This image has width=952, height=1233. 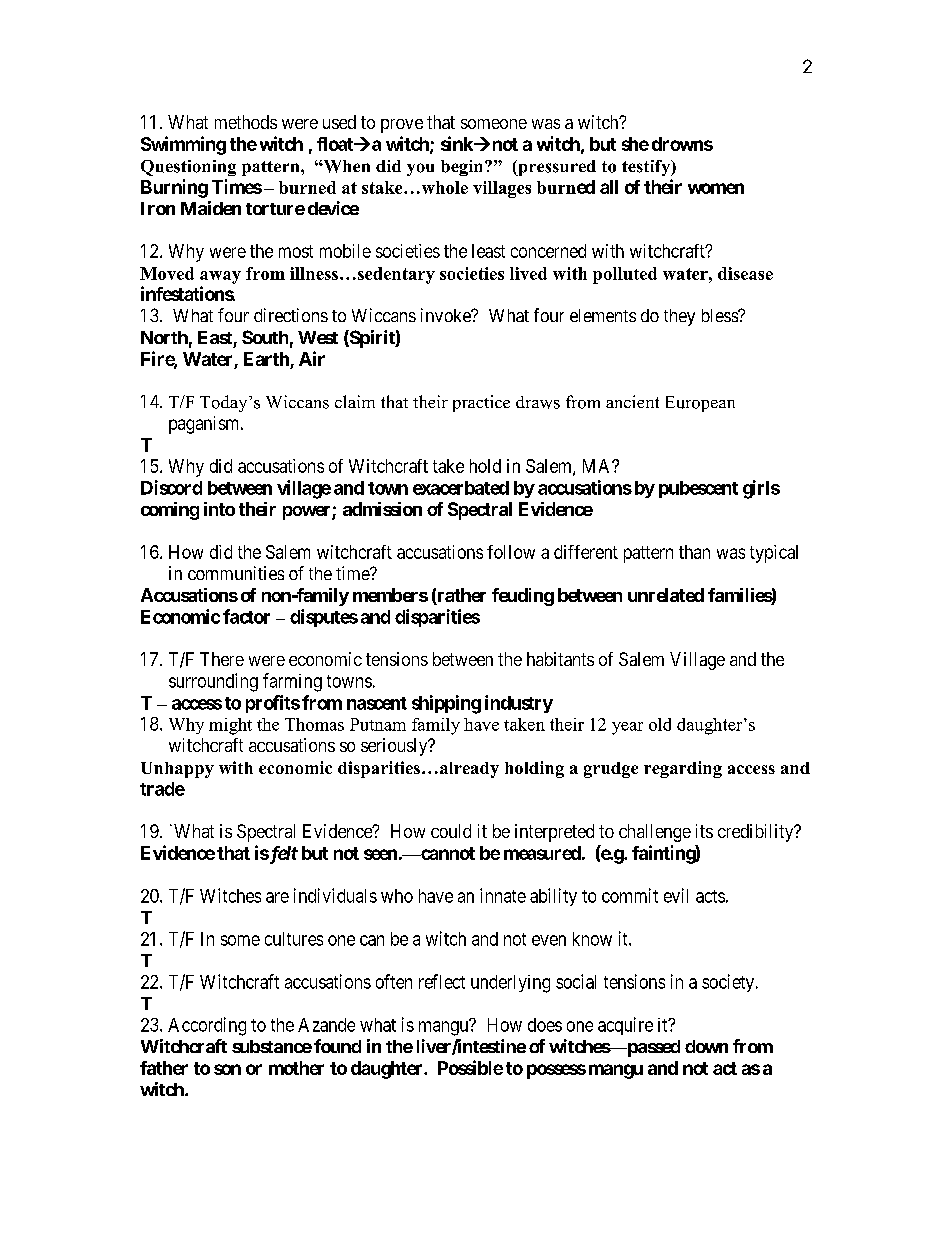 I want to click on reflect, so click(x=442, y=981).
